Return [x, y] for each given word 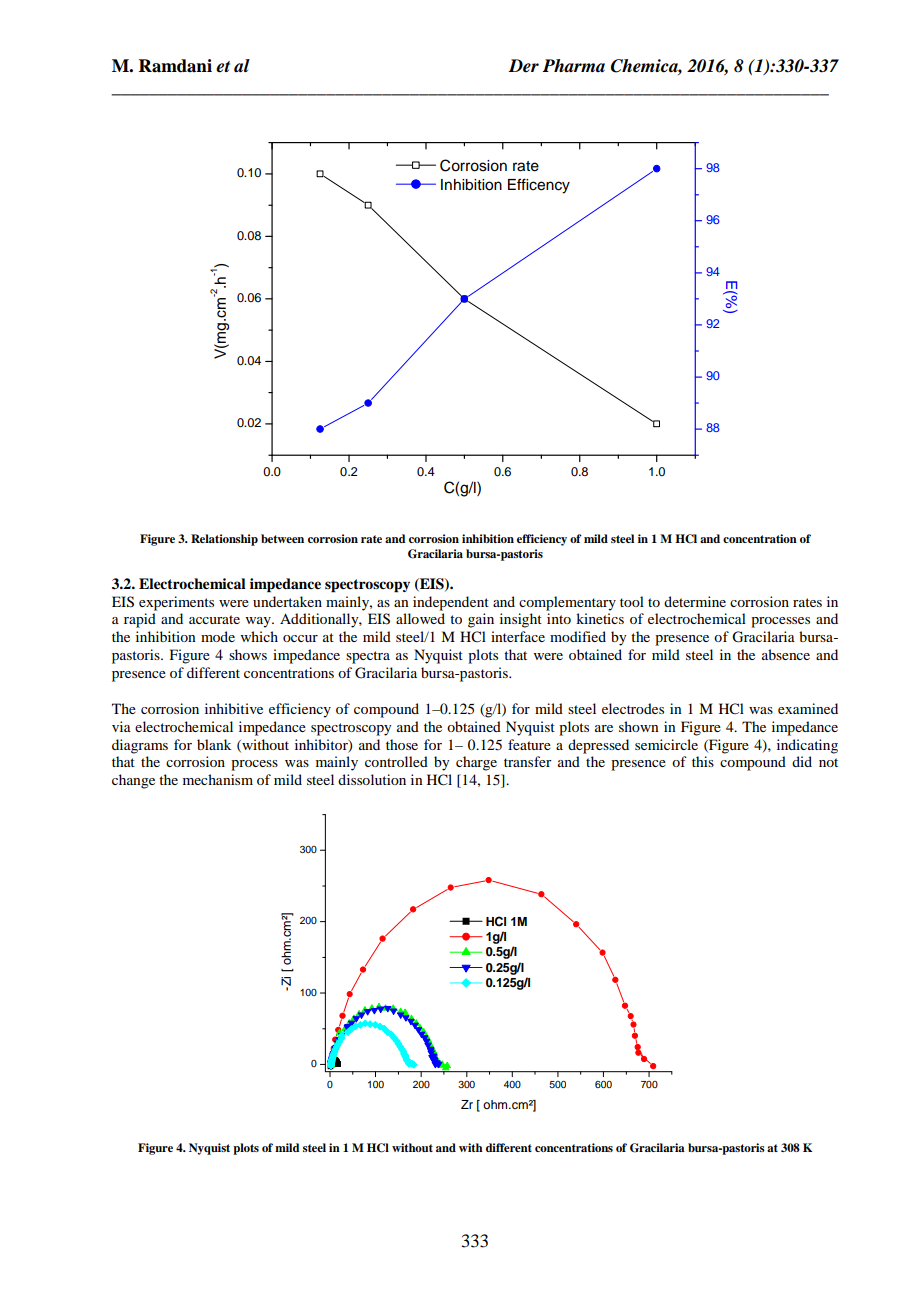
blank [214, 744]
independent [451, 603]
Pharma [573, 66]
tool [632, 601]
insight [521, 620]
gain [481, 620]
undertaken [287, 601]
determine [695, 601]
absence [786, 654]
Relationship [224, 540]
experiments [176, 603]
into [559, 618]
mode [218, 636]
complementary [567, 603]
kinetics [600, 618]
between [282, 538]
